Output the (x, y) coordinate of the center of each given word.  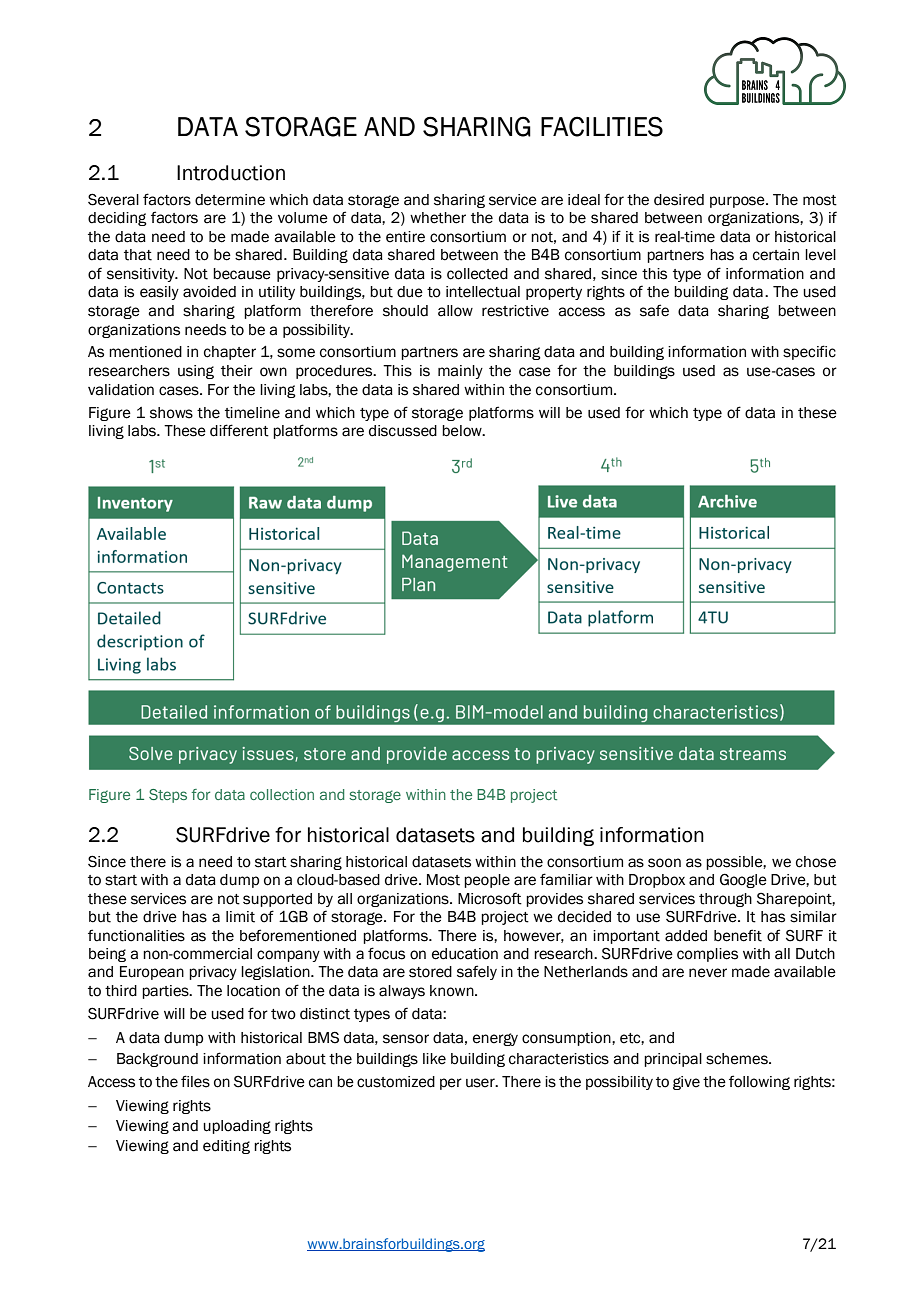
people (487, 881)
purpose (738, 202)
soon (664, 863)
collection (282, 794)
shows (171, 413)
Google (743, 880)
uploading (237, 1127)
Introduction (231, 173)
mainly (460, 372)
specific (809, 352)
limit (240, 917)
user (481, 1083)
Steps (168, 796)
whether (438, 218)
